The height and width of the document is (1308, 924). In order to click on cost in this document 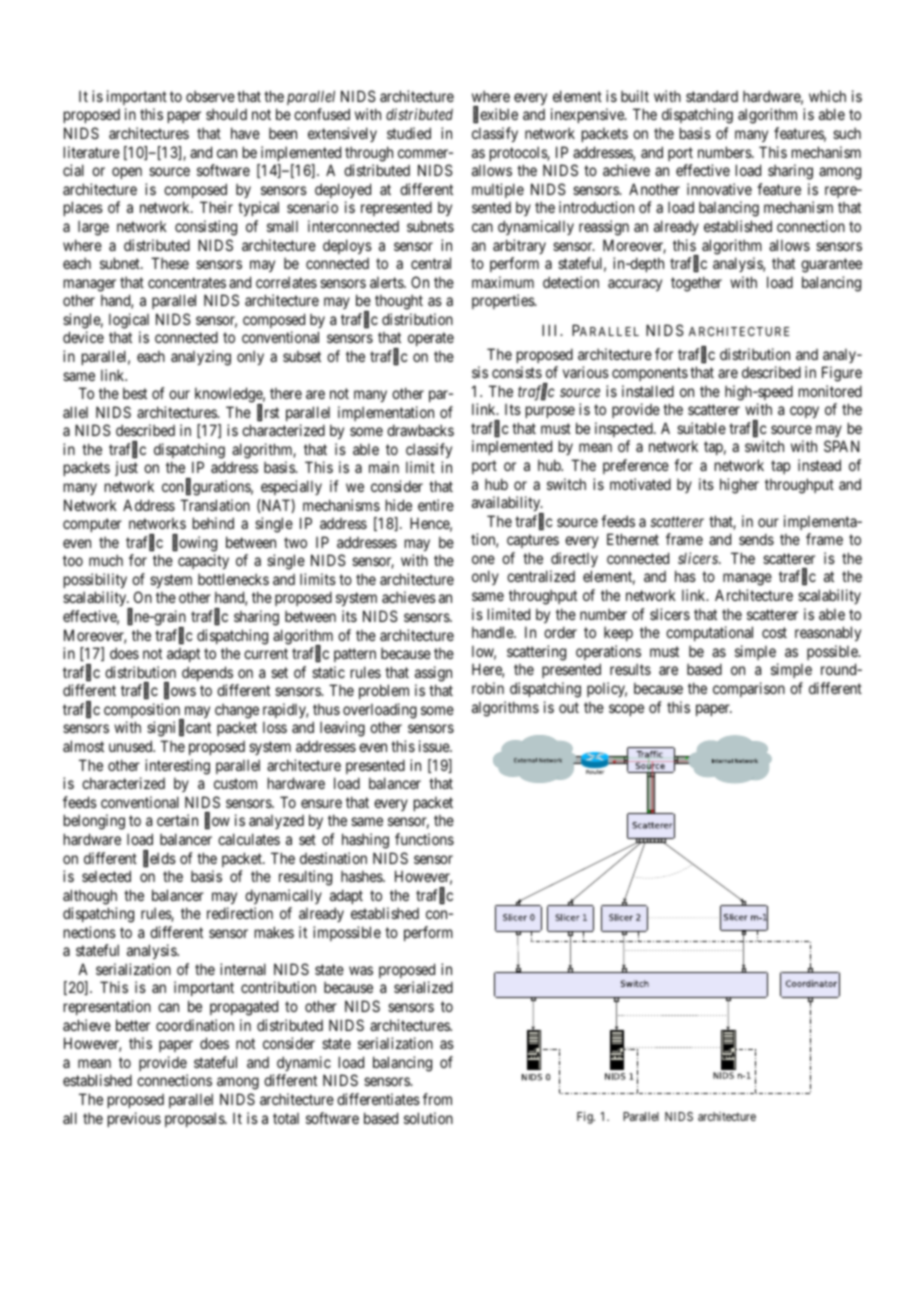, I will do `click(774, 632)`.
